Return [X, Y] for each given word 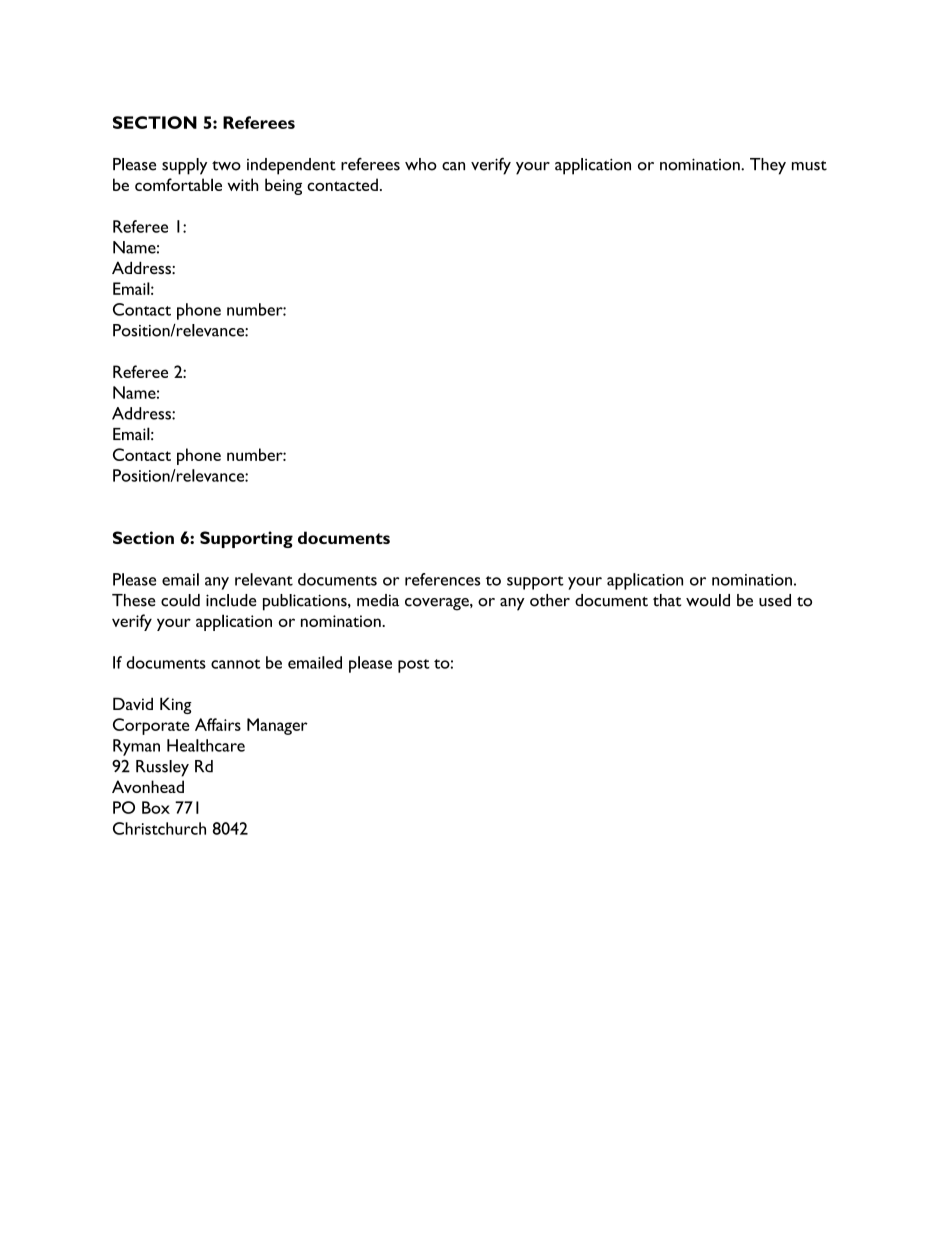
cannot [235, 664]
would [708, 600]
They [768, 166]
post [414, 666]
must [809, 166]
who [421, 164]
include [231, 600]
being [283, 186]
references [443, 579]
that [667, 600]
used [775, 600]
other [550, 600]
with [243, 184]
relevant [264, 579]
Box [156, 807]
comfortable [178, 184]
